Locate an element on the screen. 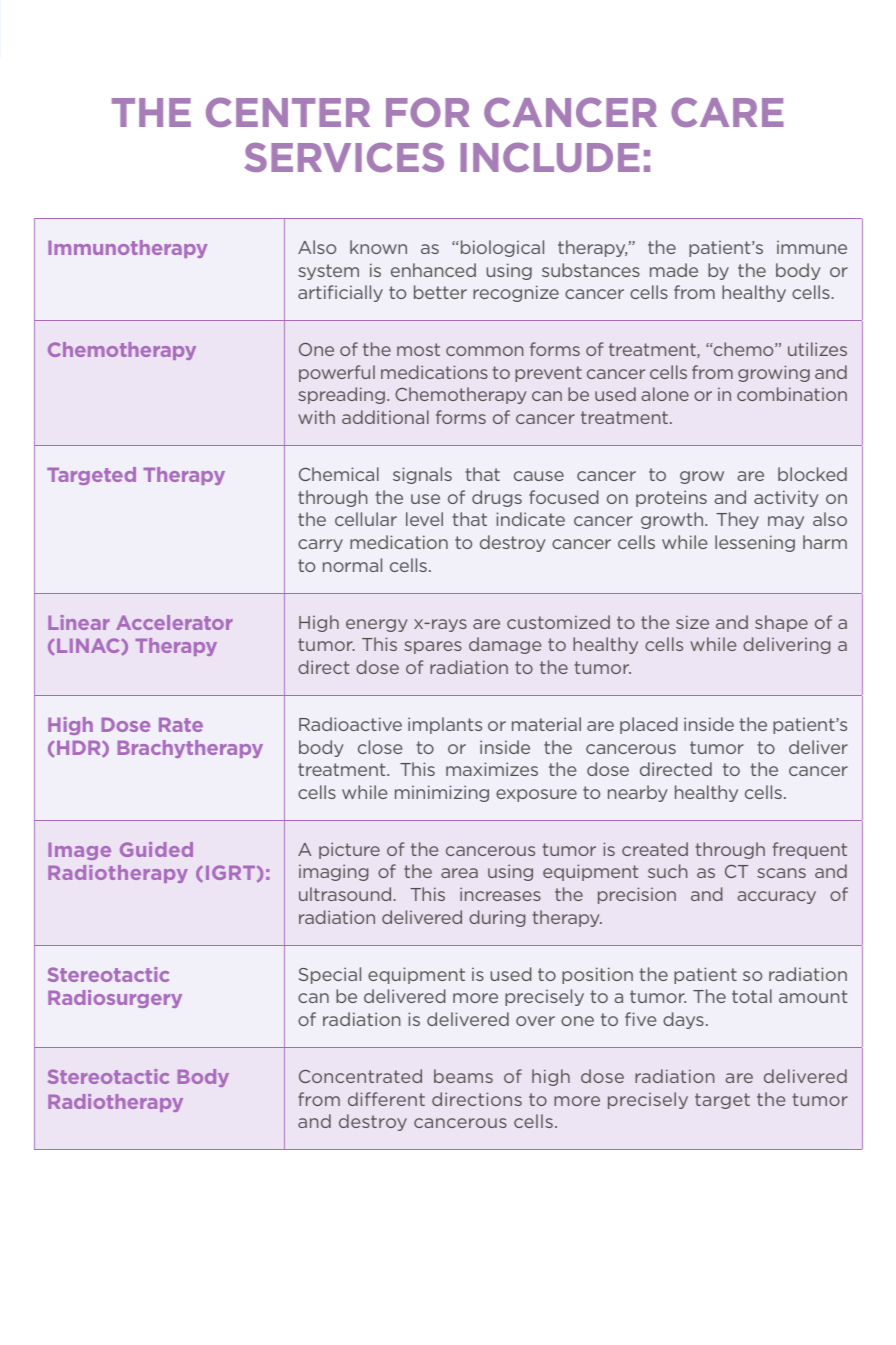 Image resolution: width=896 pixels, height=1345 pixels. implants is located at coordinates (445, 725).
